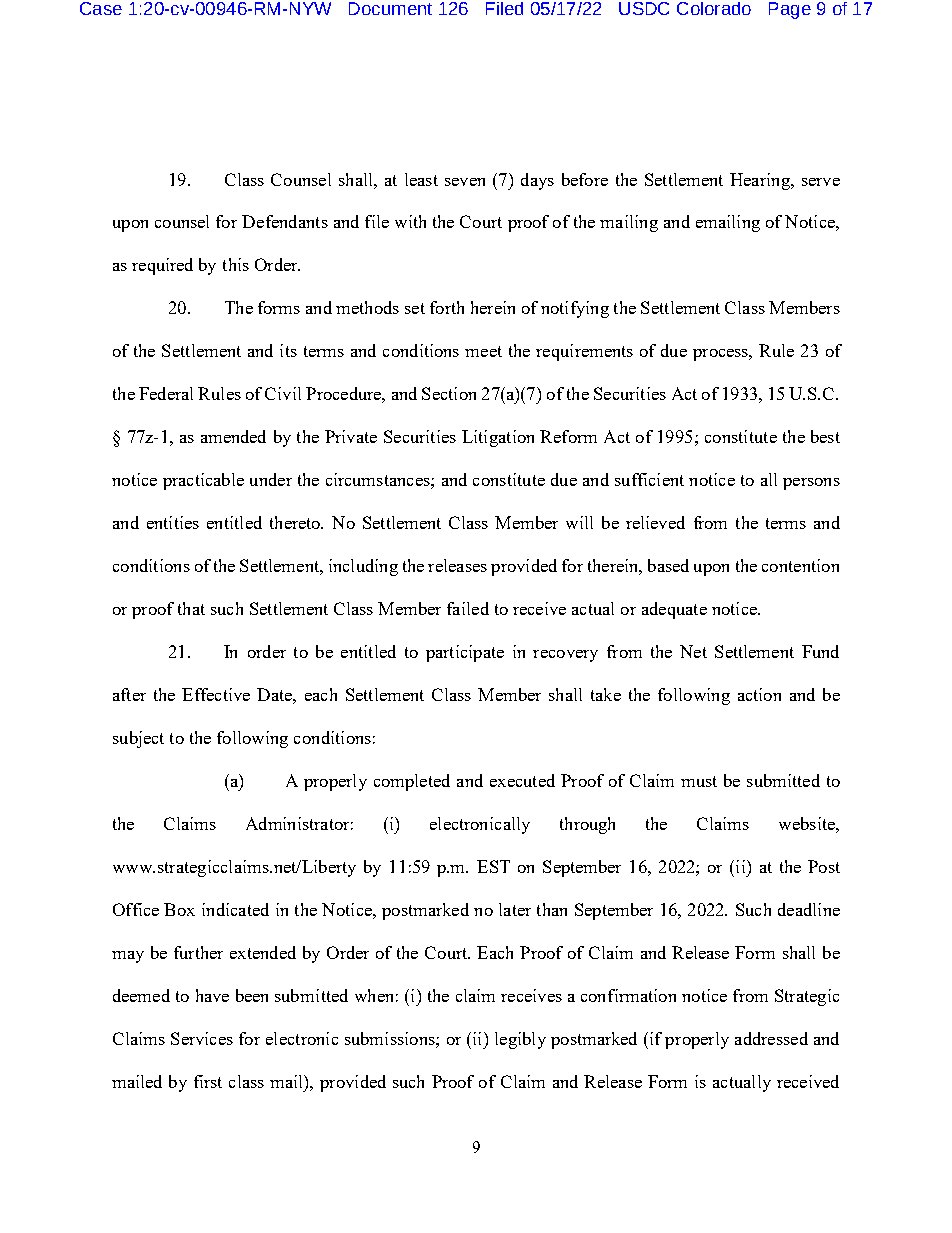  I want to click on Federal, so click(166, 393).
